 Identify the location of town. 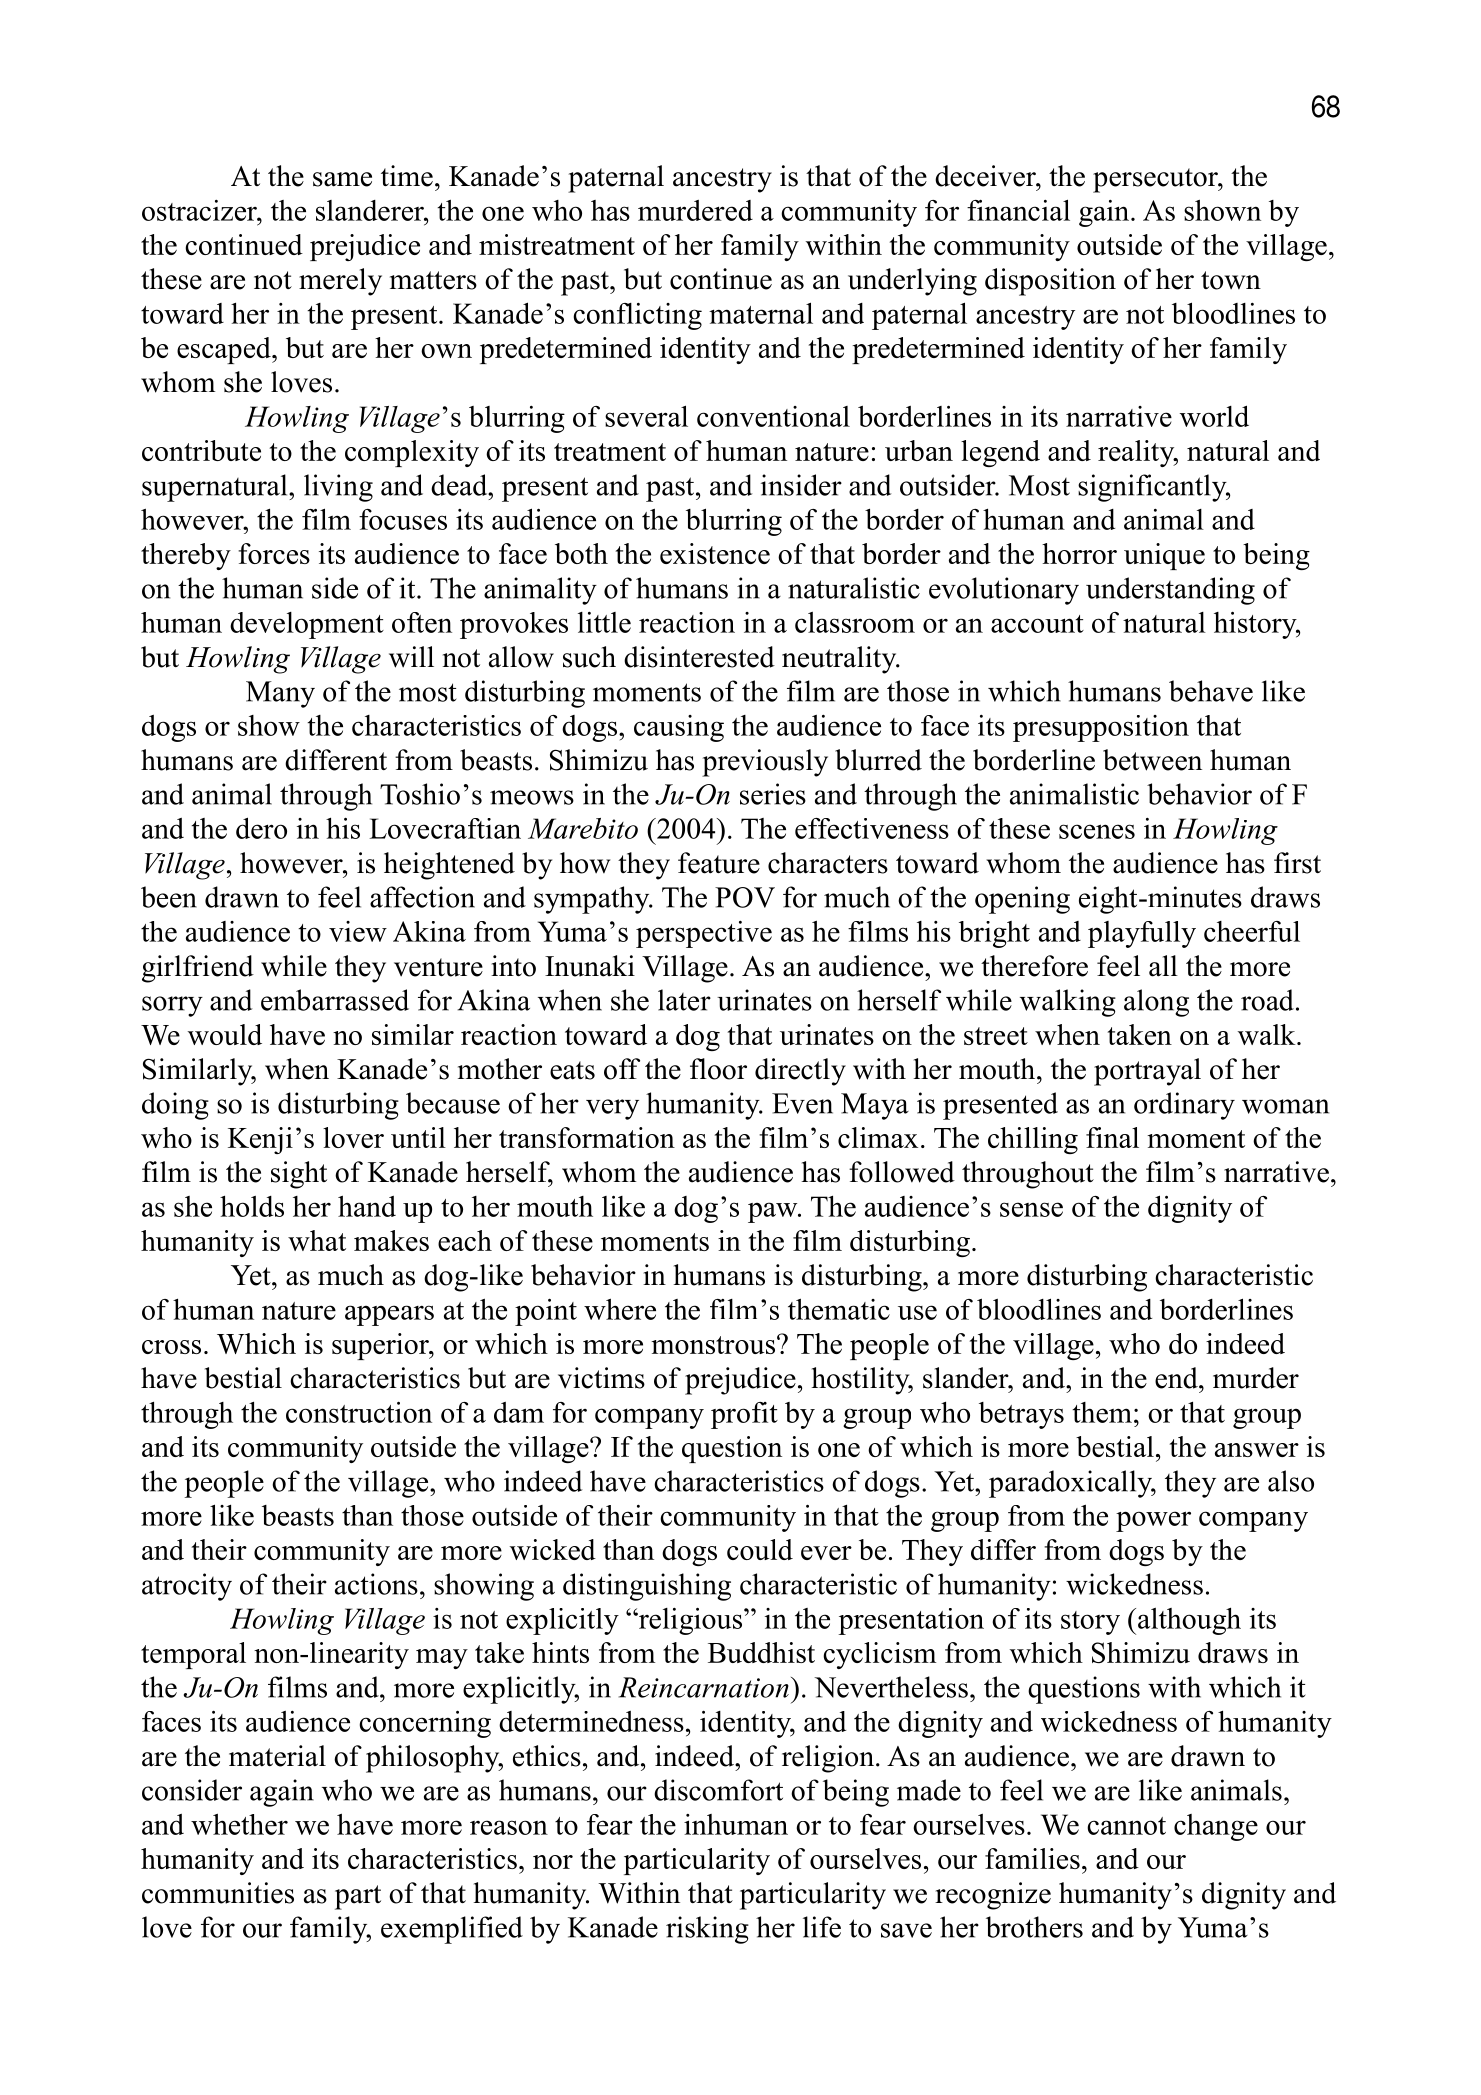
(1231, 280).
